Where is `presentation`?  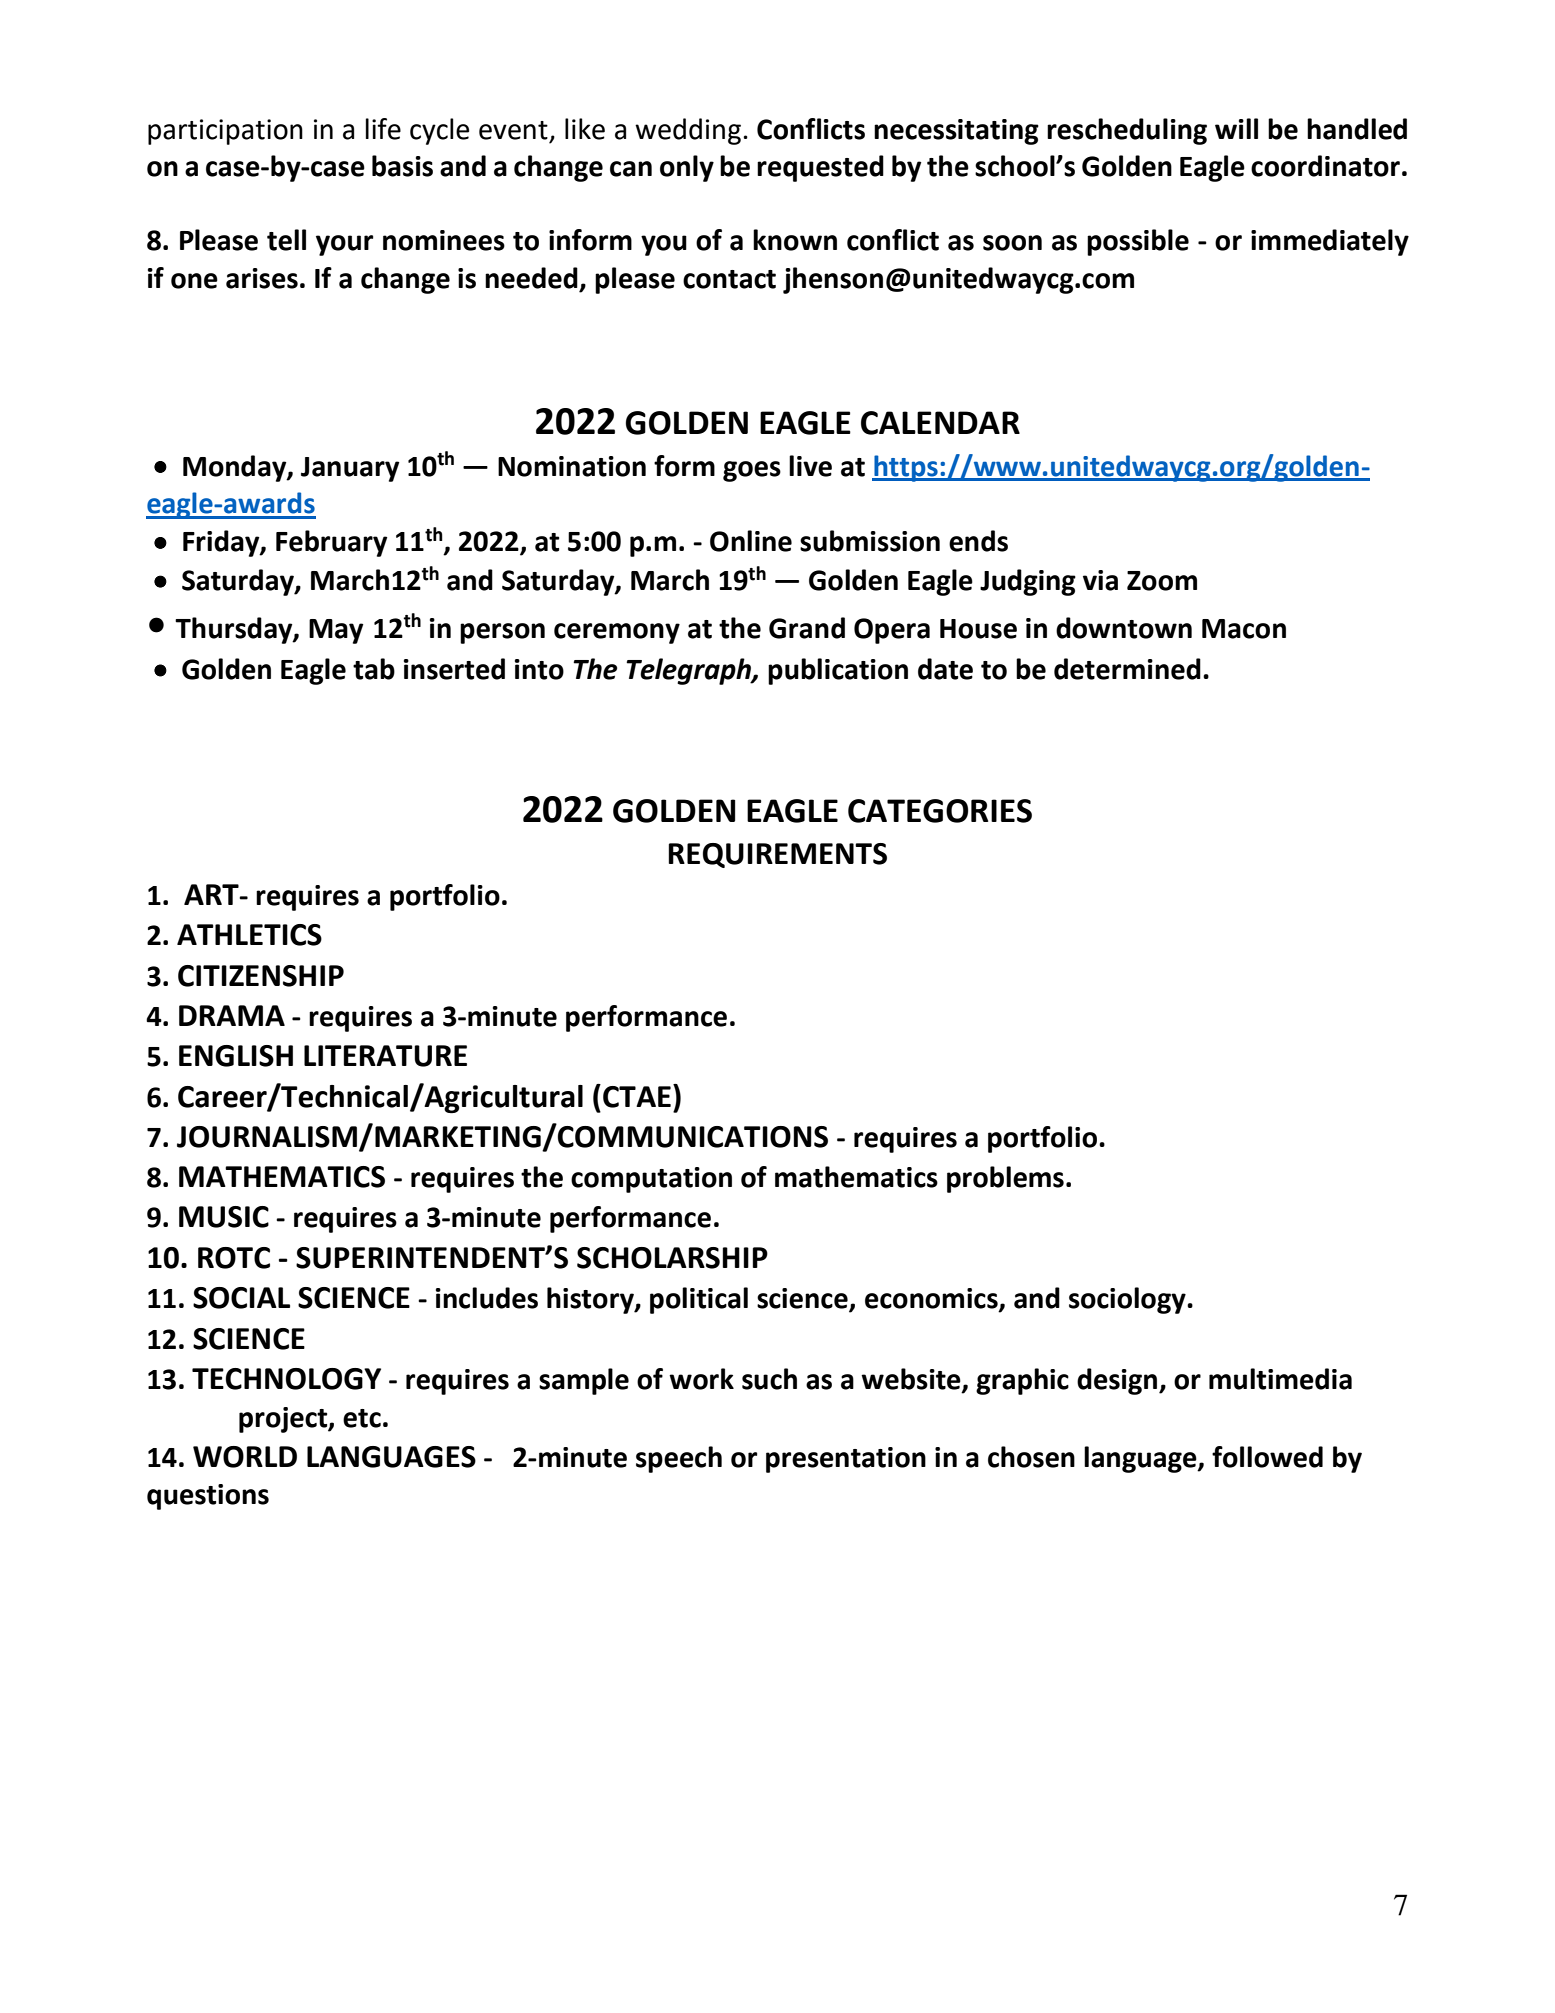
presentation is located at coordinates (846, 1460).
